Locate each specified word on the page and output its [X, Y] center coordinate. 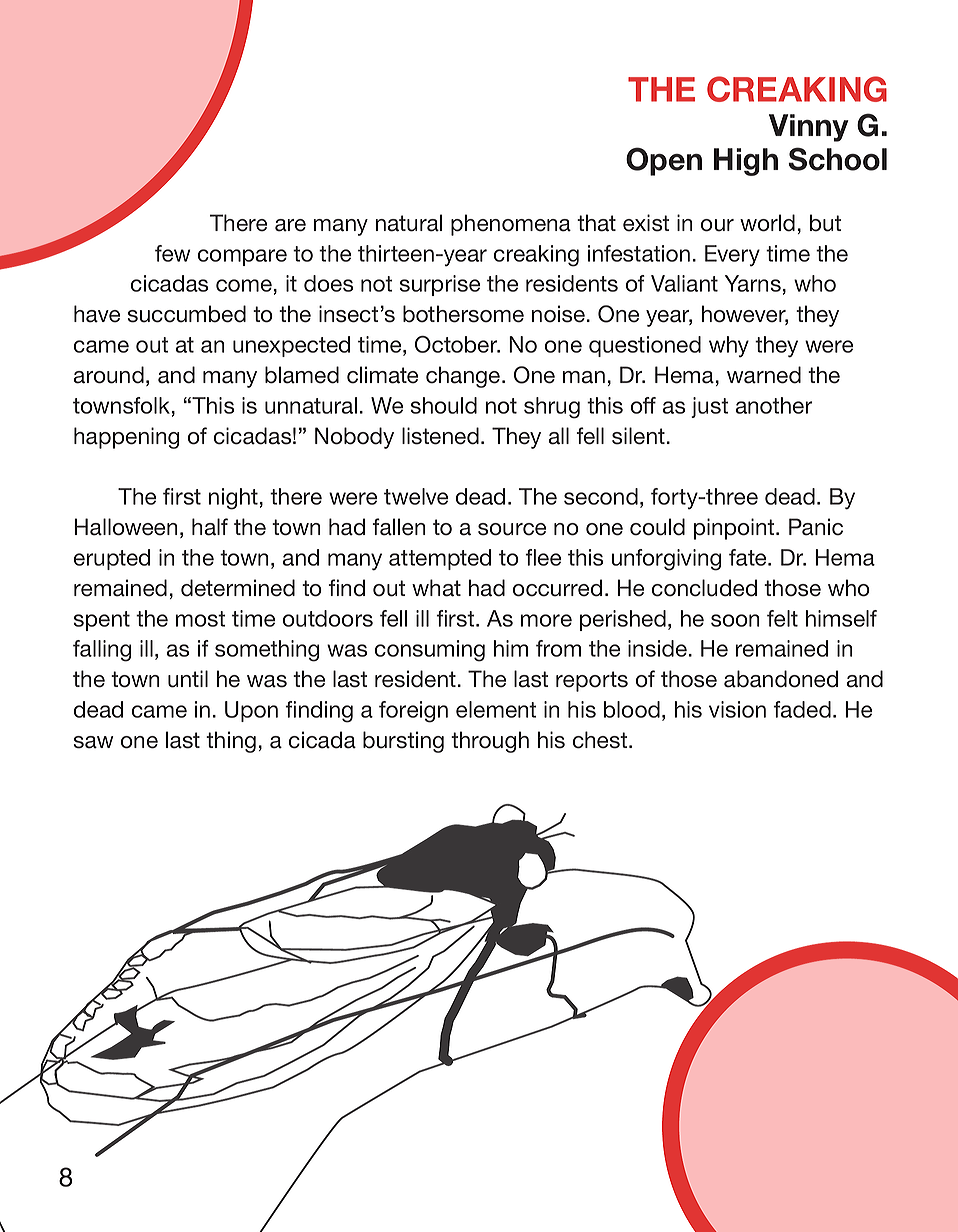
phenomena [511, 225]
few [172, 253]
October [457, 344]
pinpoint [735, 529]
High [746, 162]
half [210, 527]
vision [737, 709]
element [496, 709]
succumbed [187, 314]
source [512, 529]
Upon [251, 711]
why [729, 347]
